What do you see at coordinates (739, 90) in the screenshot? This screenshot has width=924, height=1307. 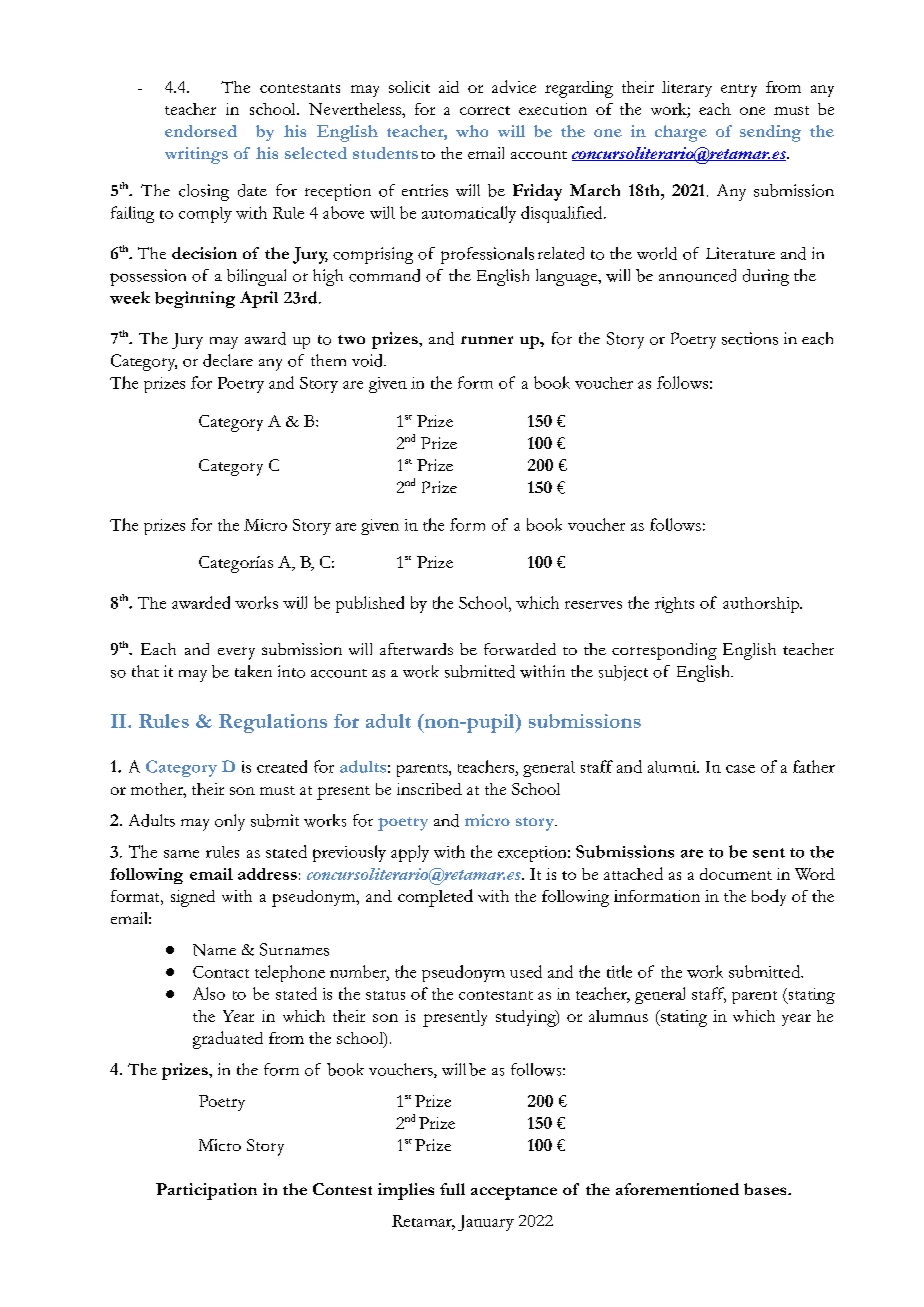 I see `entry` at bounding box center [739, 90].
